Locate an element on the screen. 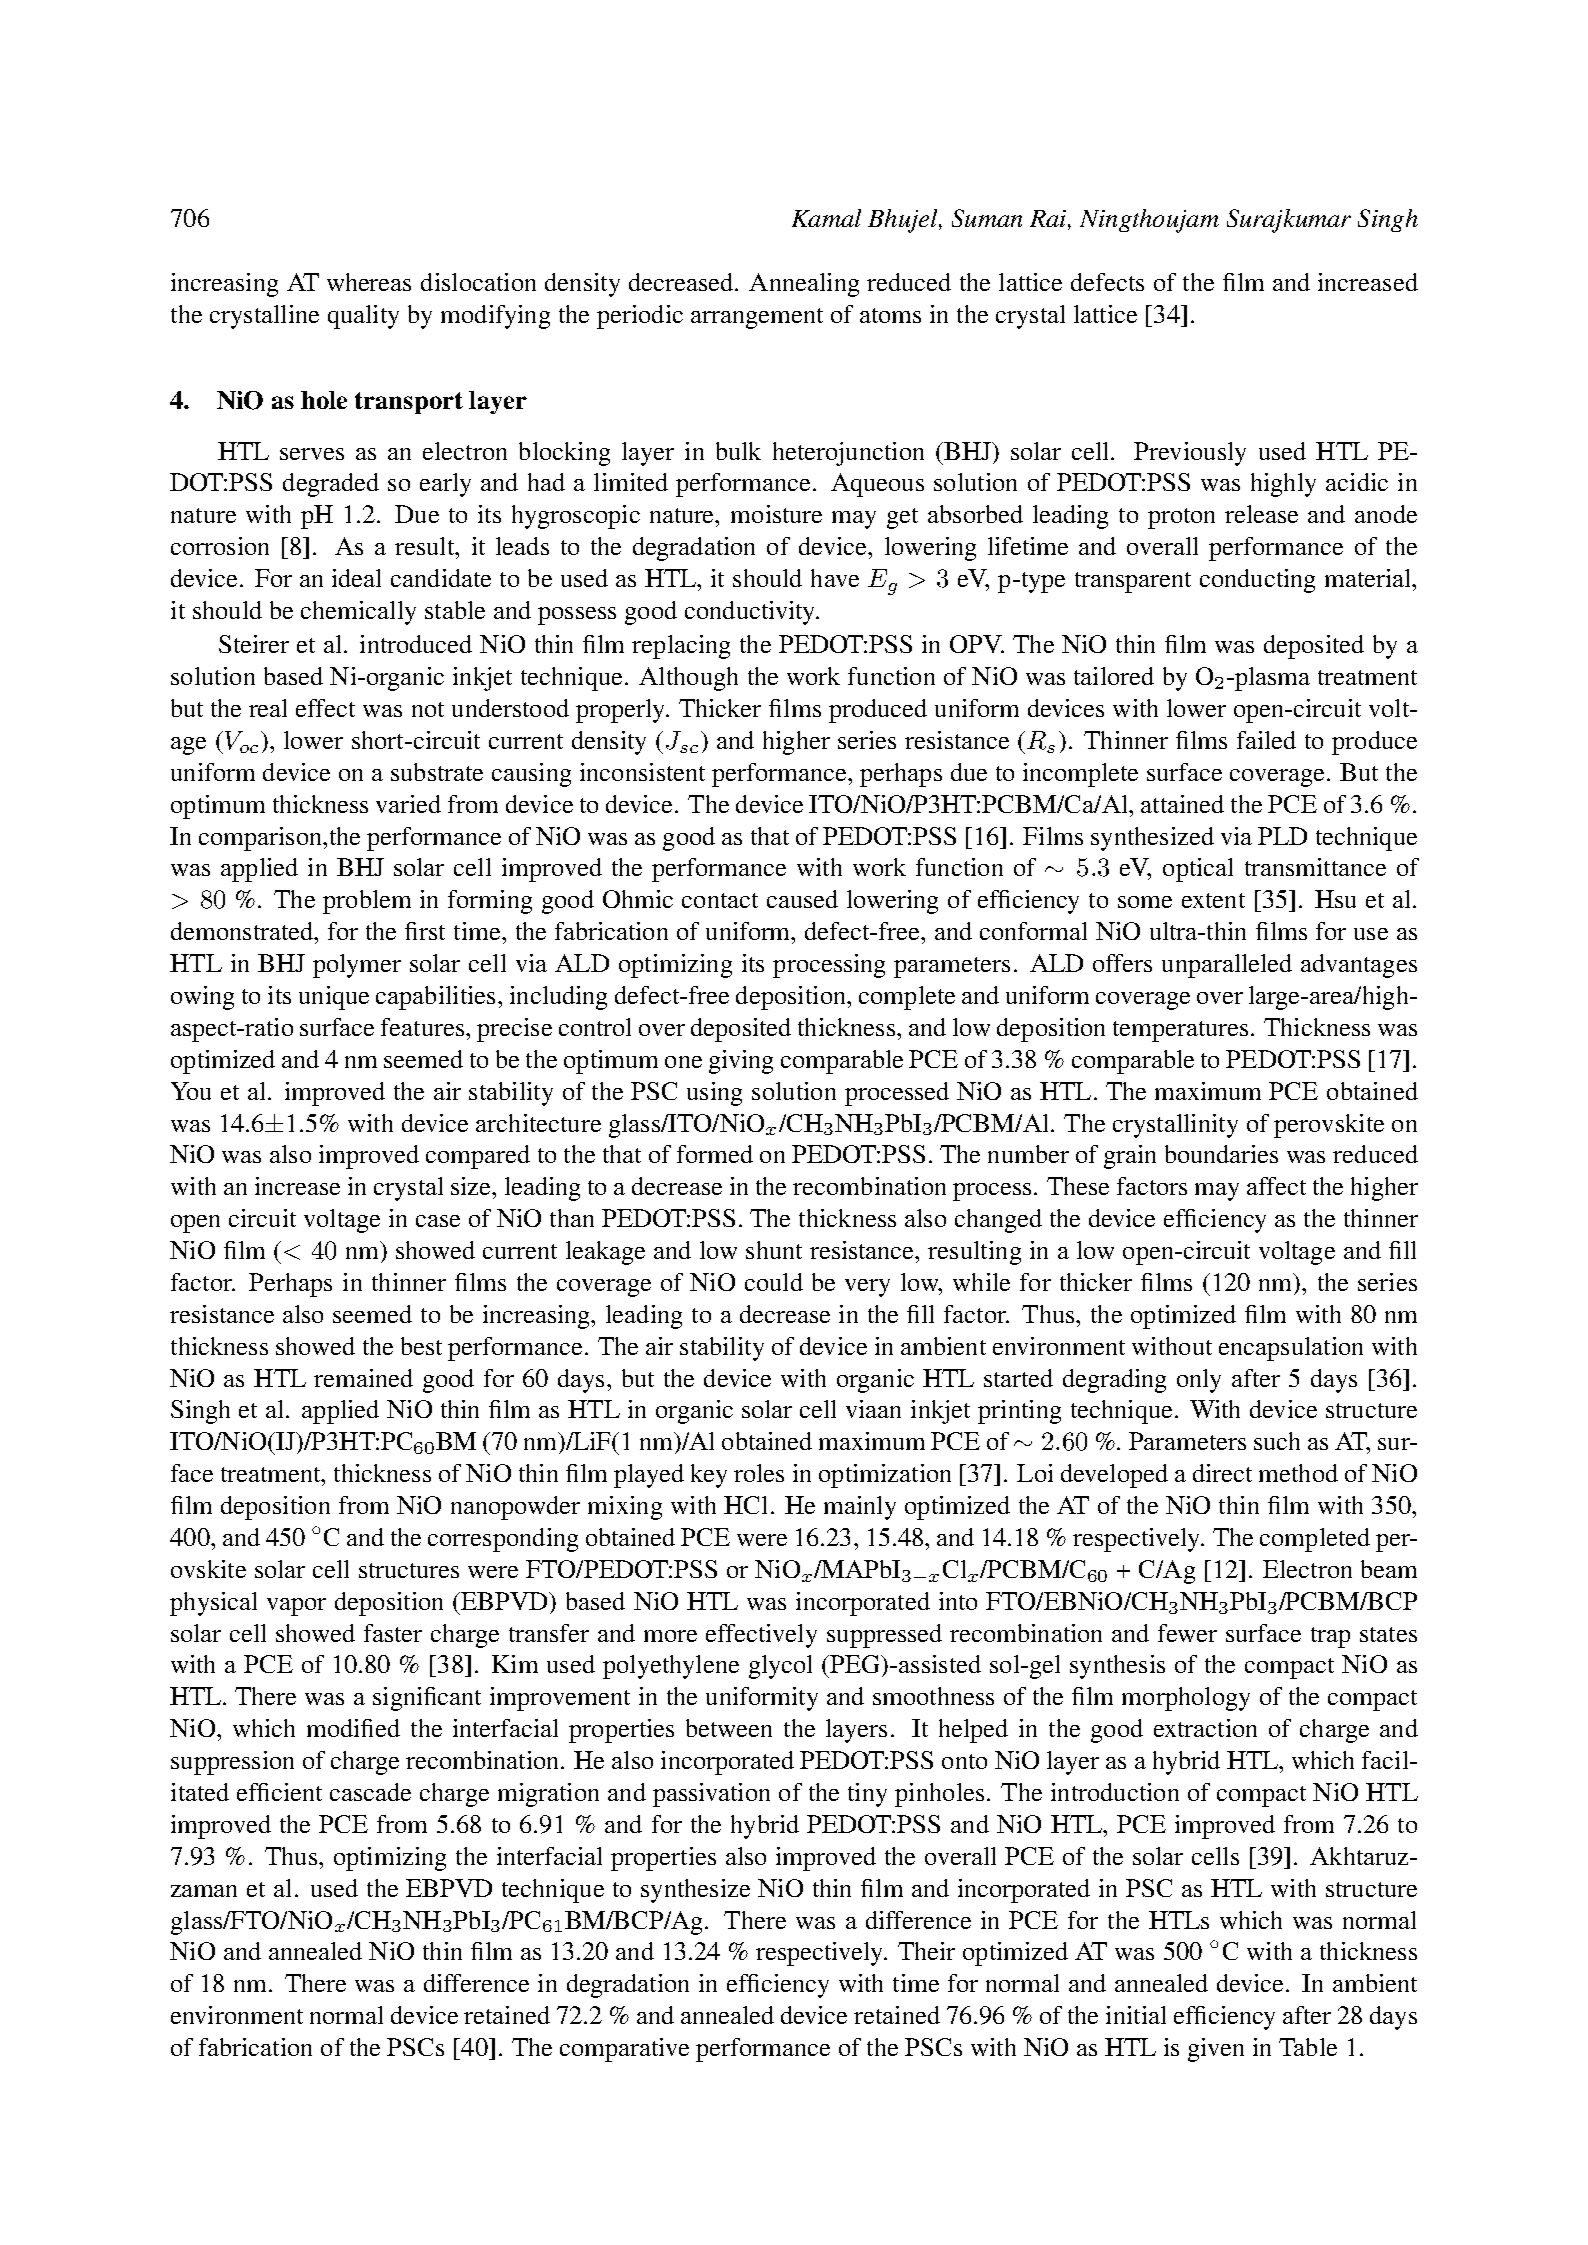 The width and height of the screenshot is (1588, 2245). contact is located at coordinates (720, 900).
